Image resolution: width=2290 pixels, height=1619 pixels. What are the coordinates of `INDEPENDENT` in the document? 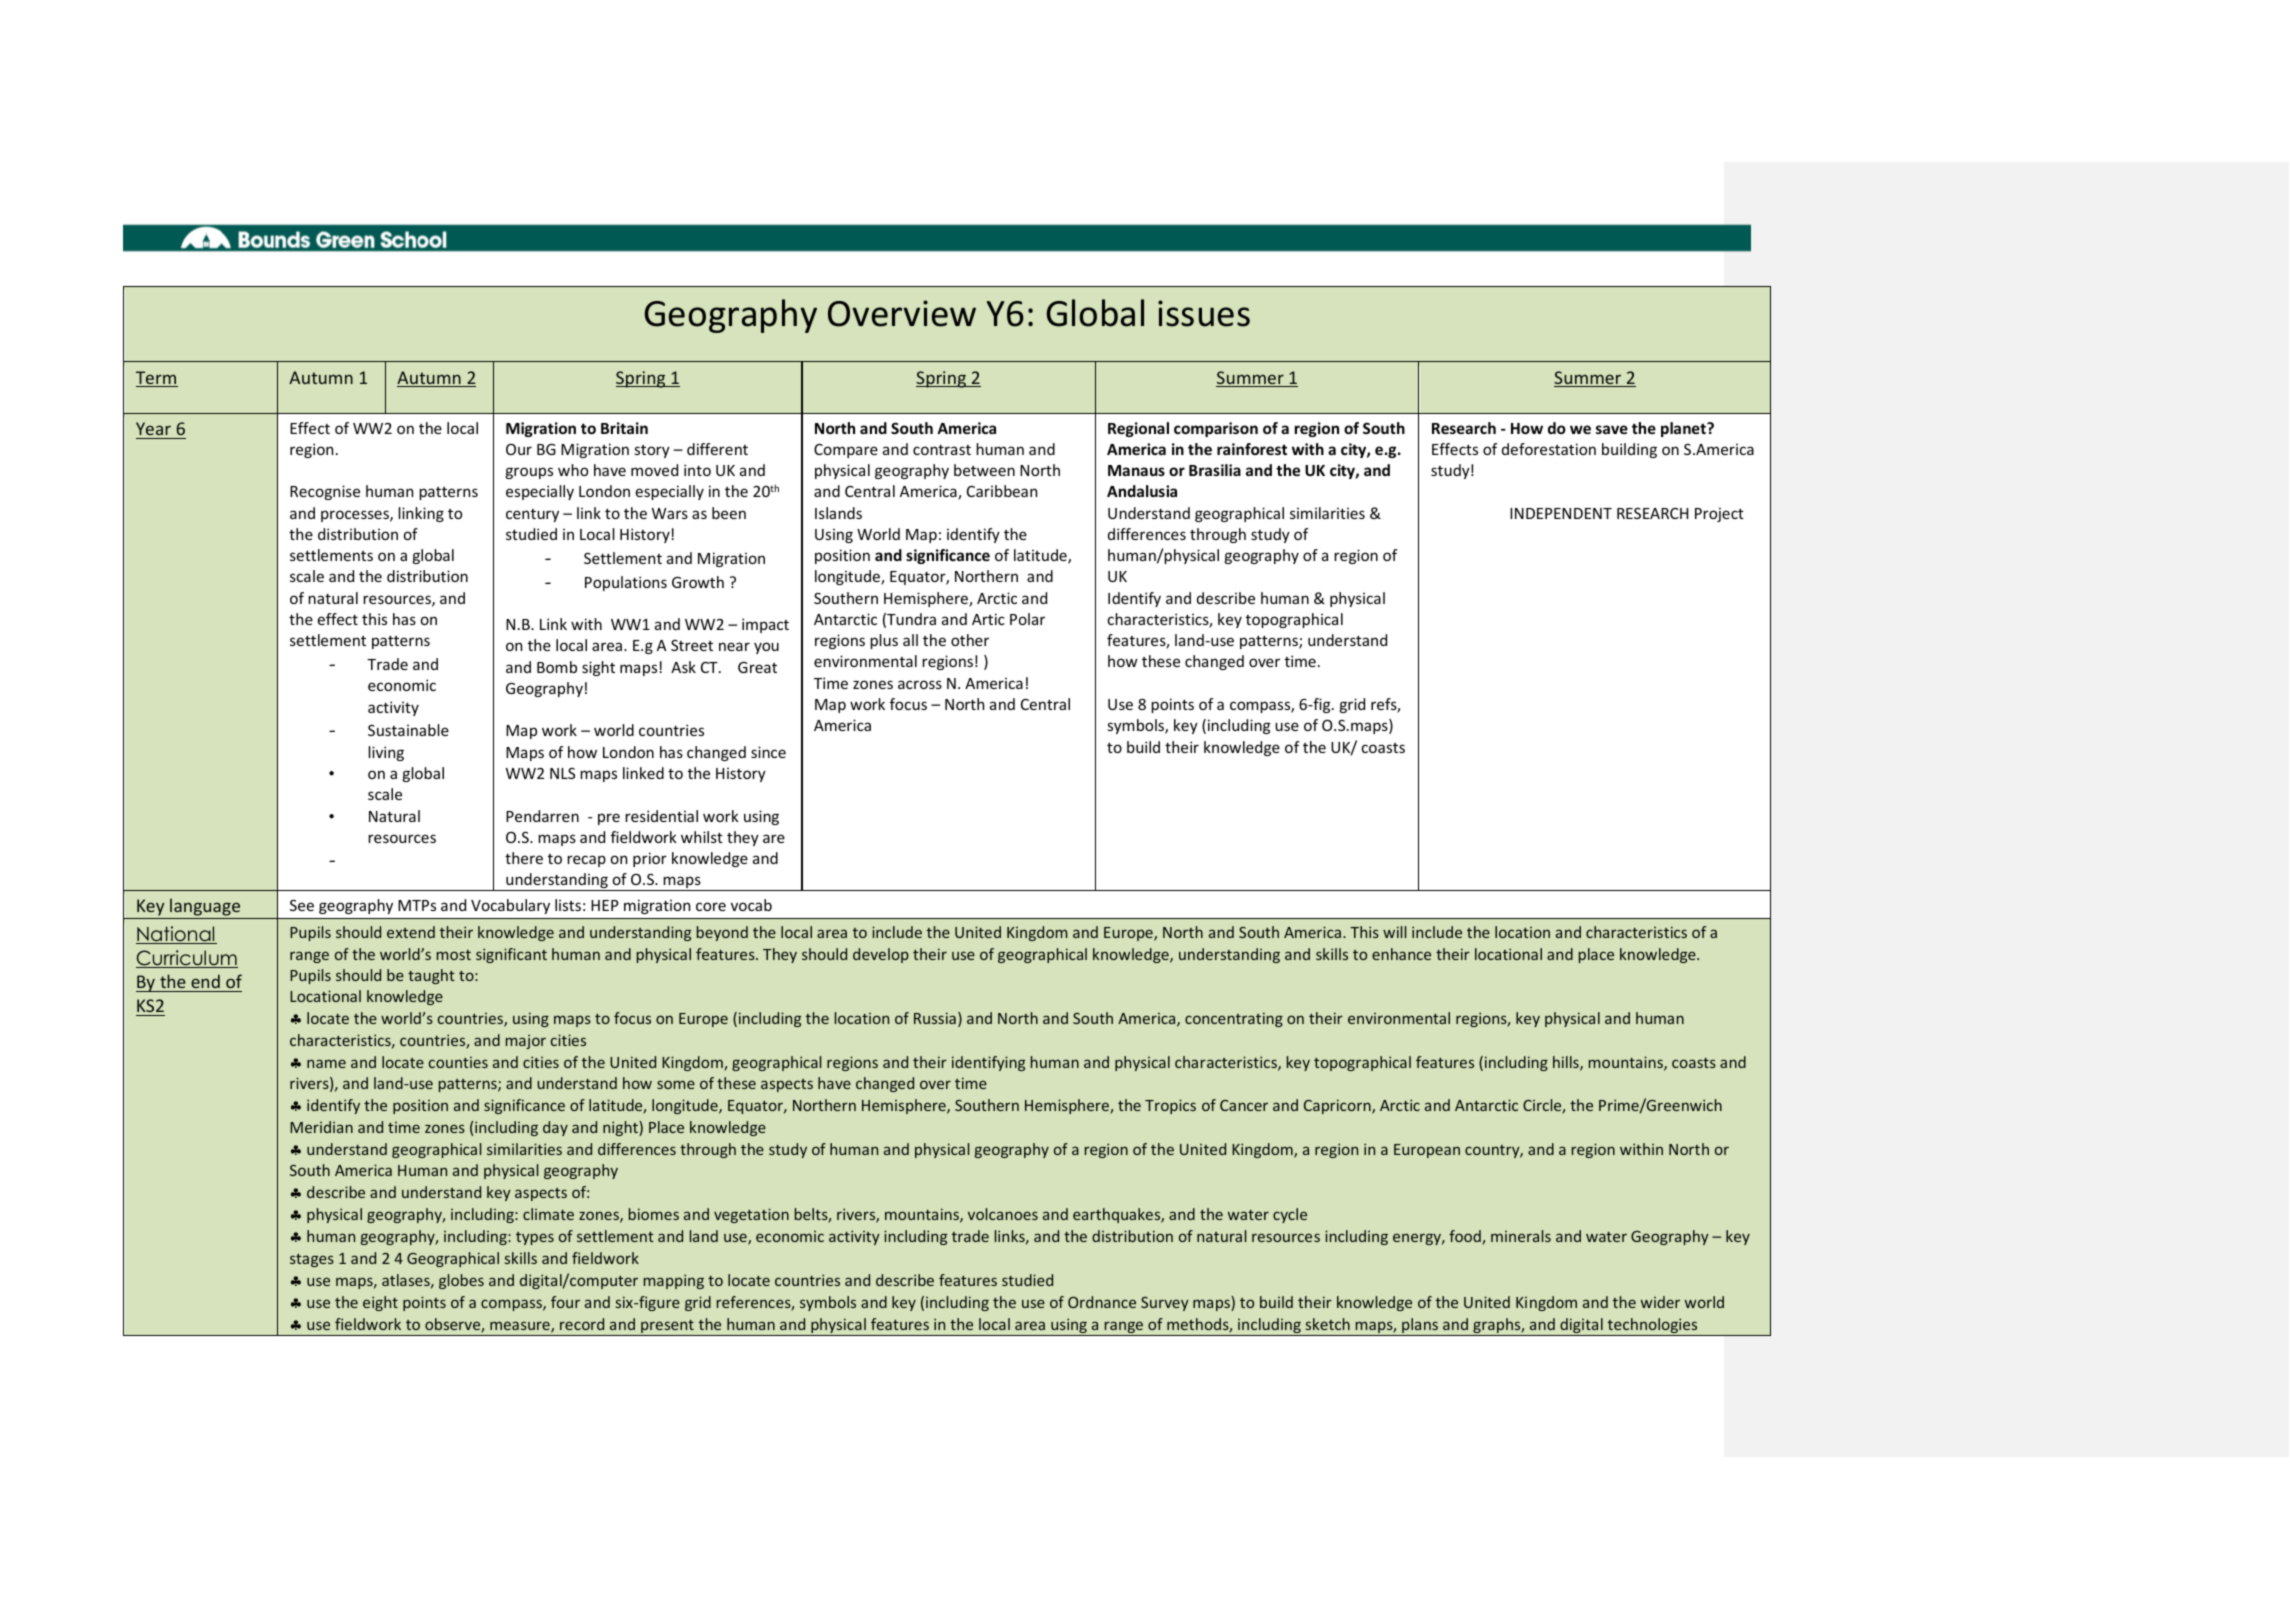 It's located at (1561, 513).
